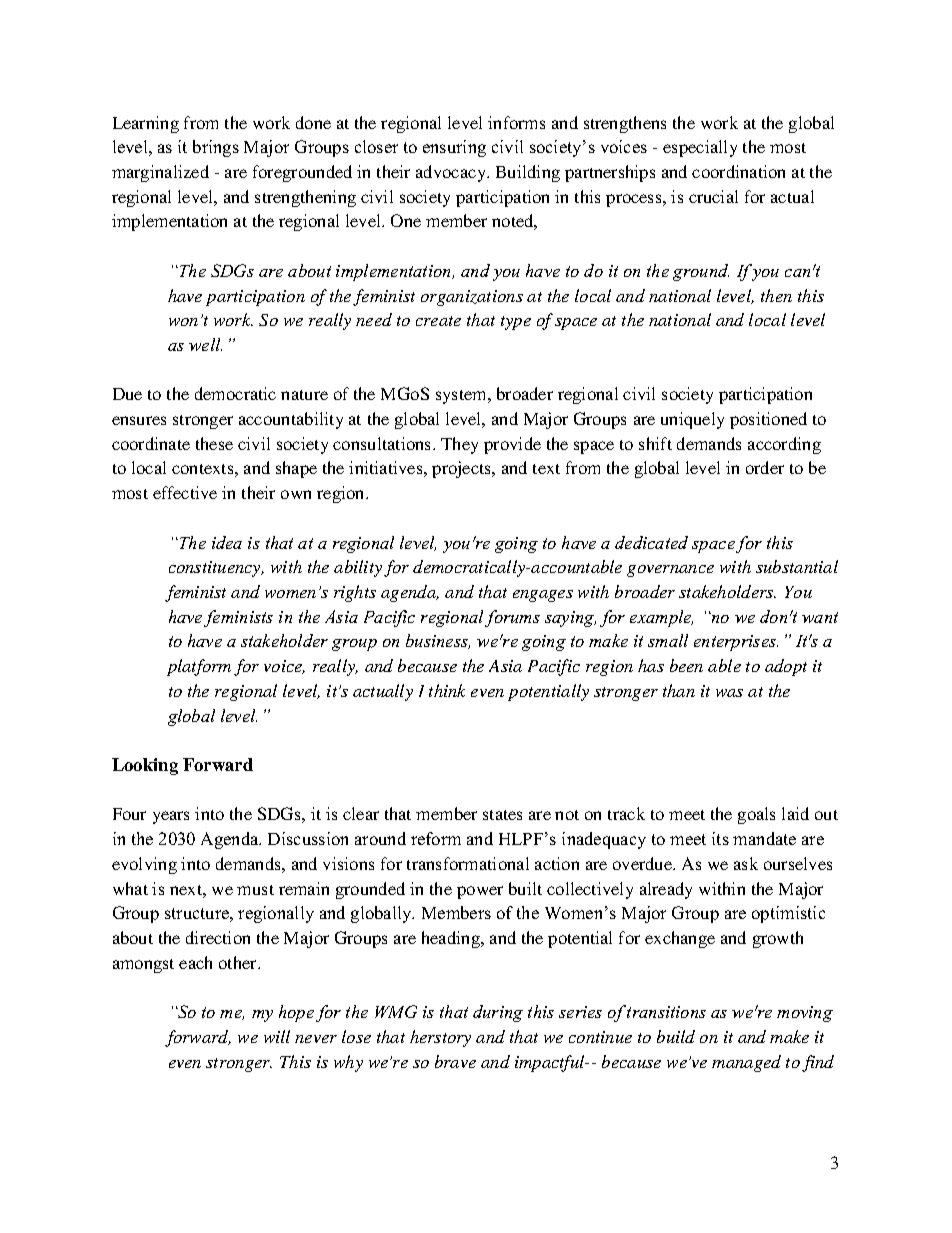 Image resolution: width=952 pixels, height=1233 pixels. Describe the element at coordinates (216, 148) in the image. I see `brings` at that location.
